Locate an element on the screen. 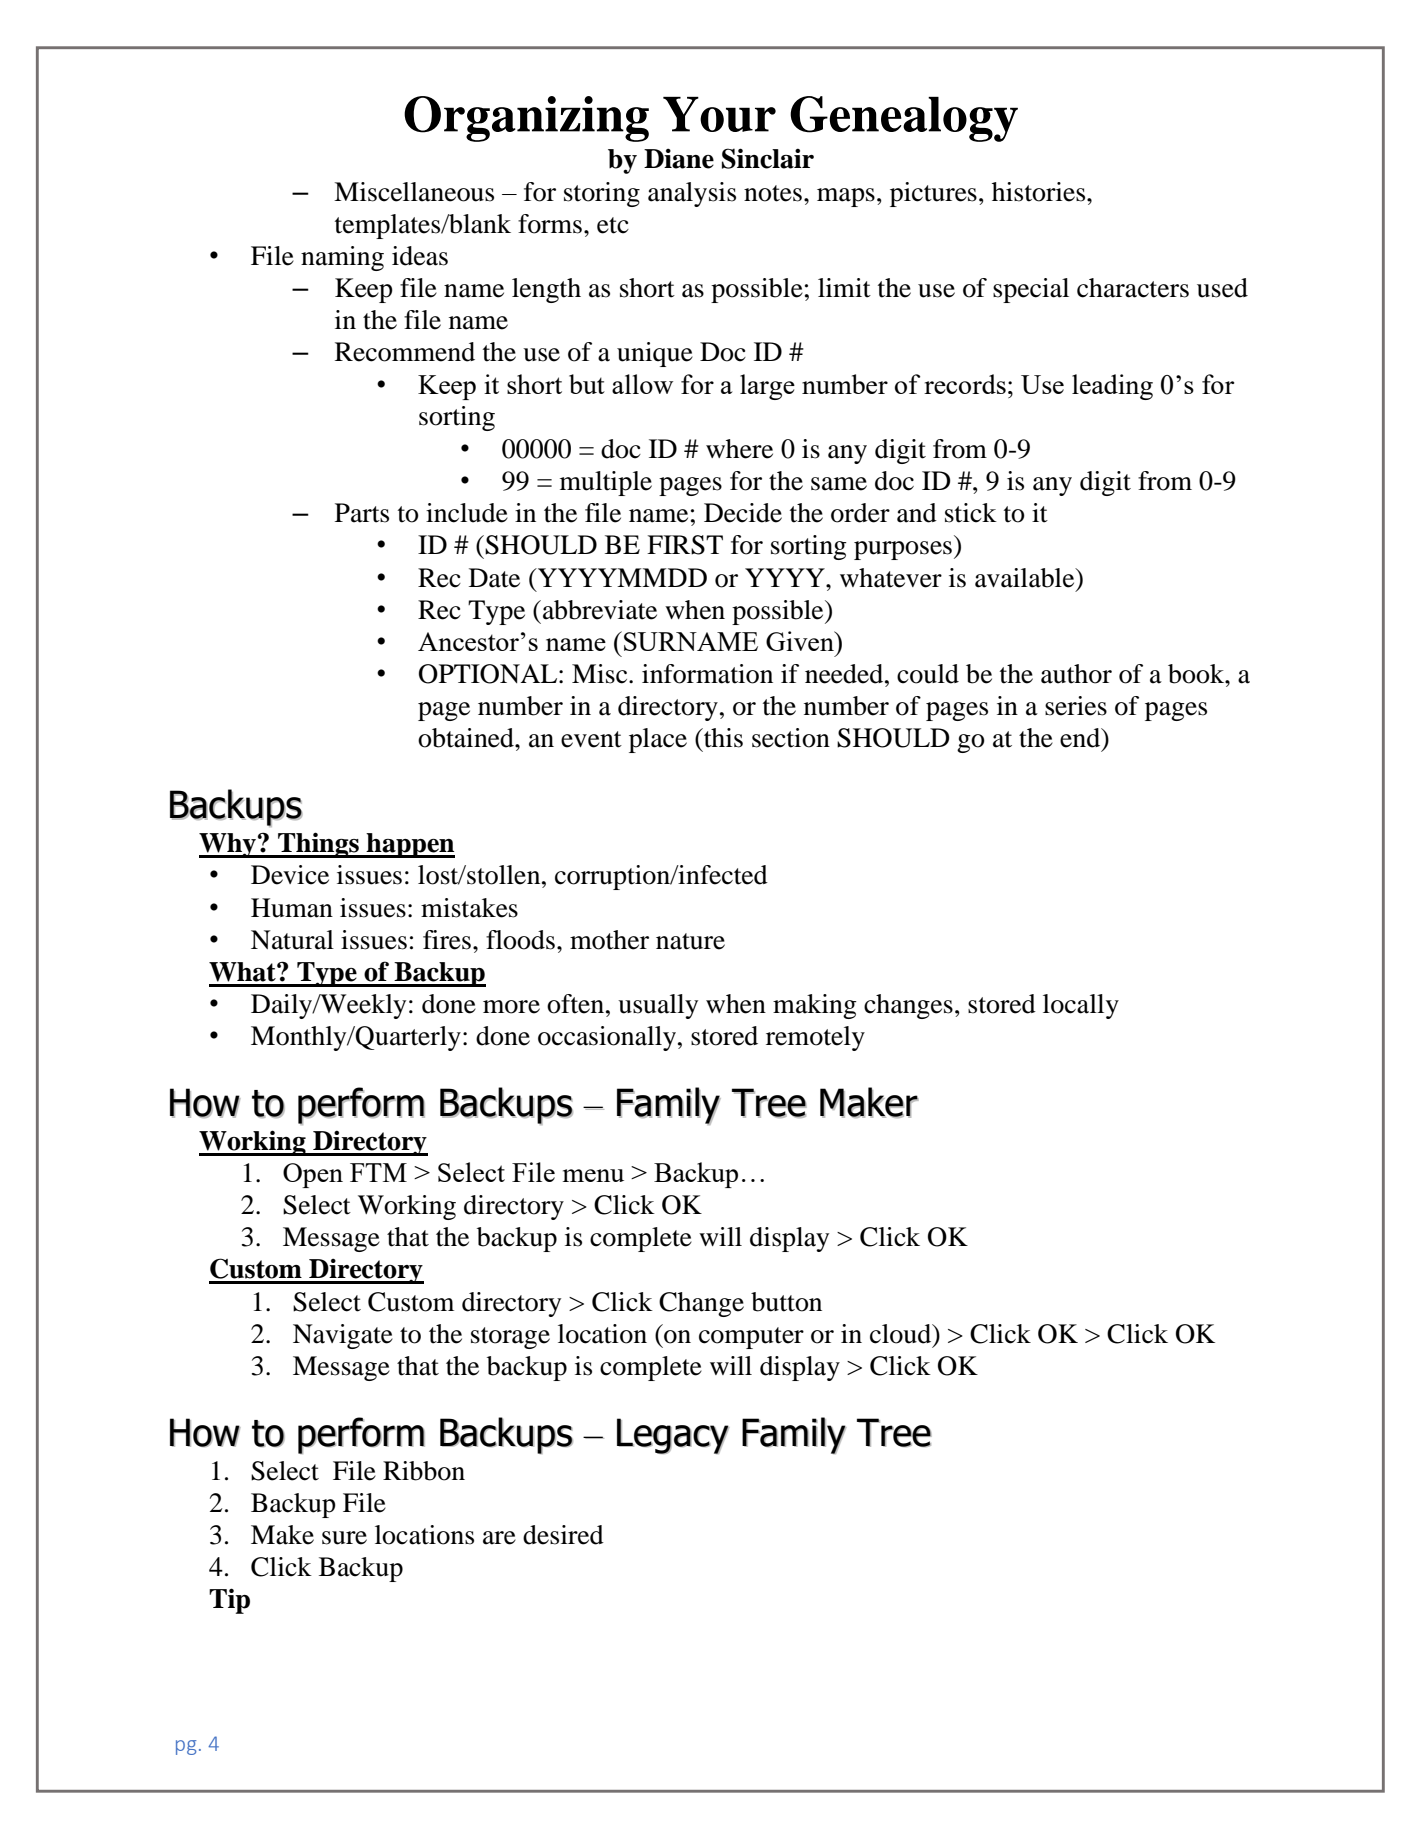  series is located at coordinates (1076, 706).
